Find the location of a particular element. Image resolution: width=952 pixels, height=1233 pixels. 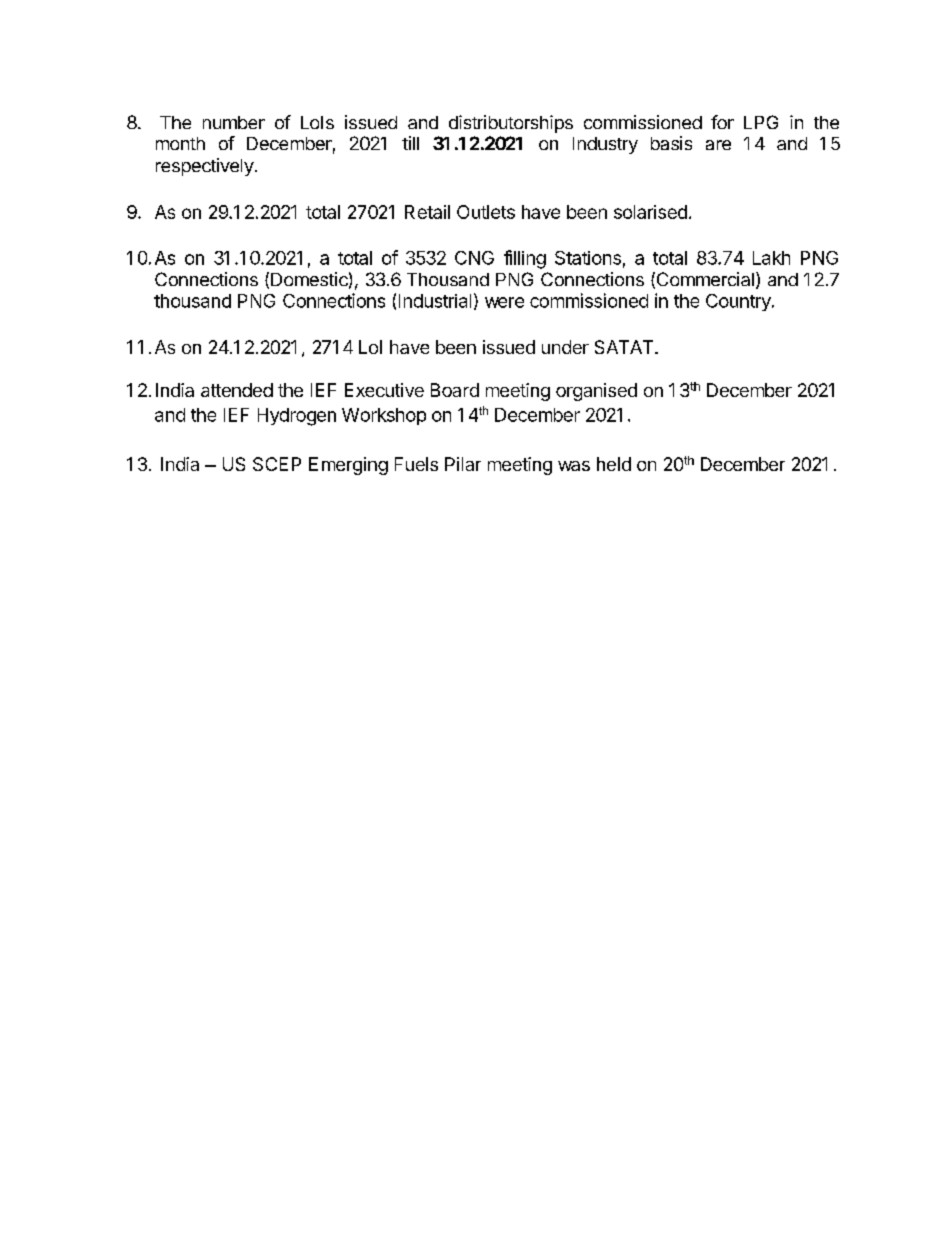

number is located at coordinates (234, 122).
